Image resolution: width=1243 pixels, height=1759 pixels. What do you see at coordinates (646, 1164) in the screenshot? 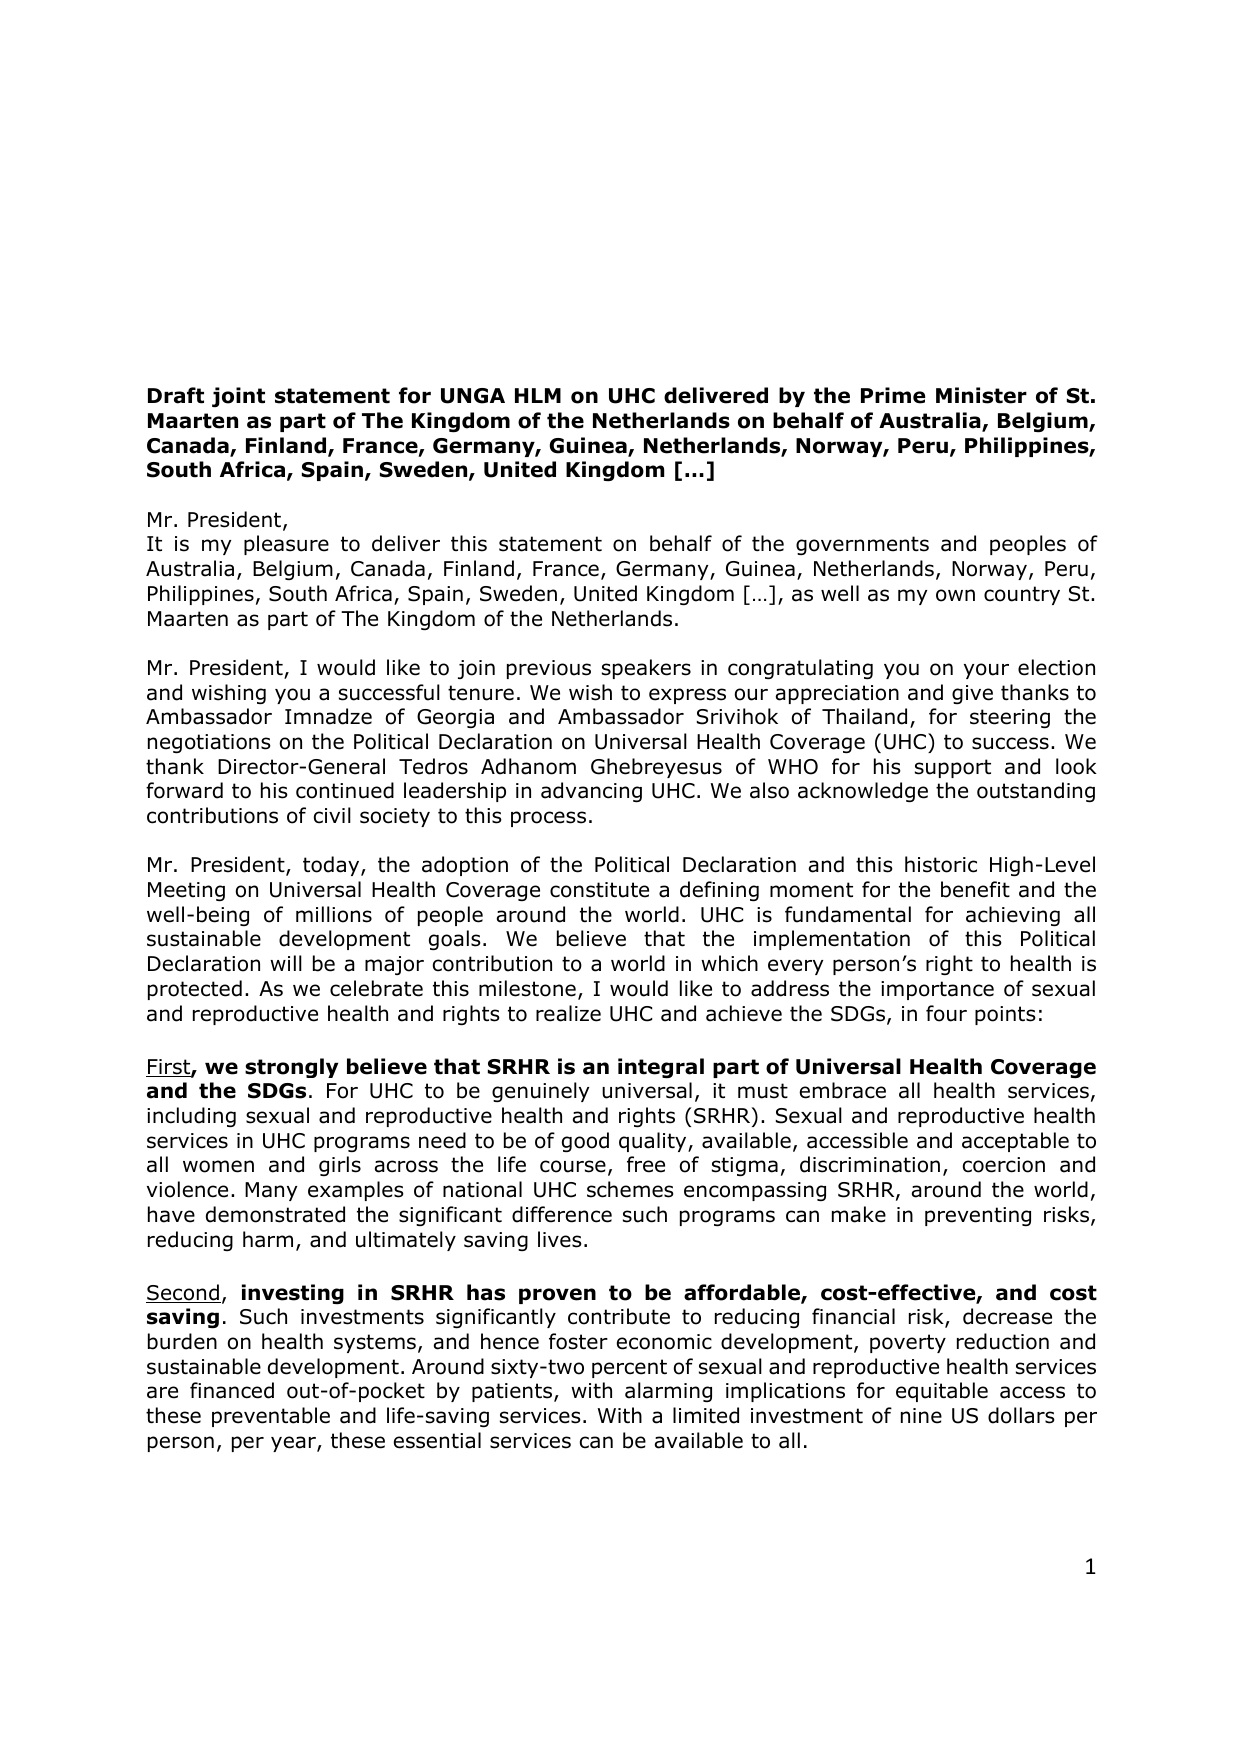
I see `free` at bounding box center [646, 1164].
